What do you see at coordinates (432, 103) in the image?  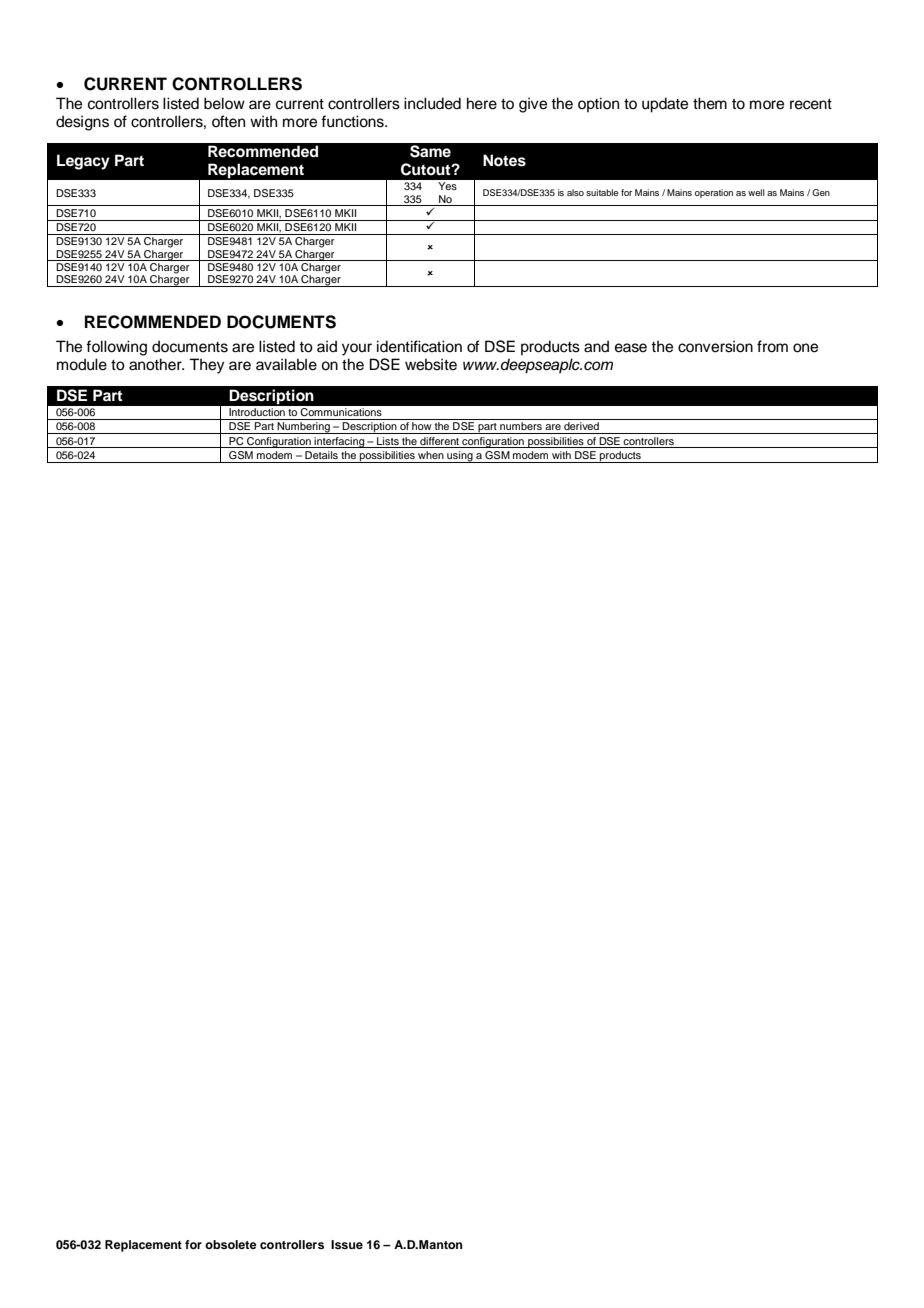 I see `included` at bounding box center [432, 103].
